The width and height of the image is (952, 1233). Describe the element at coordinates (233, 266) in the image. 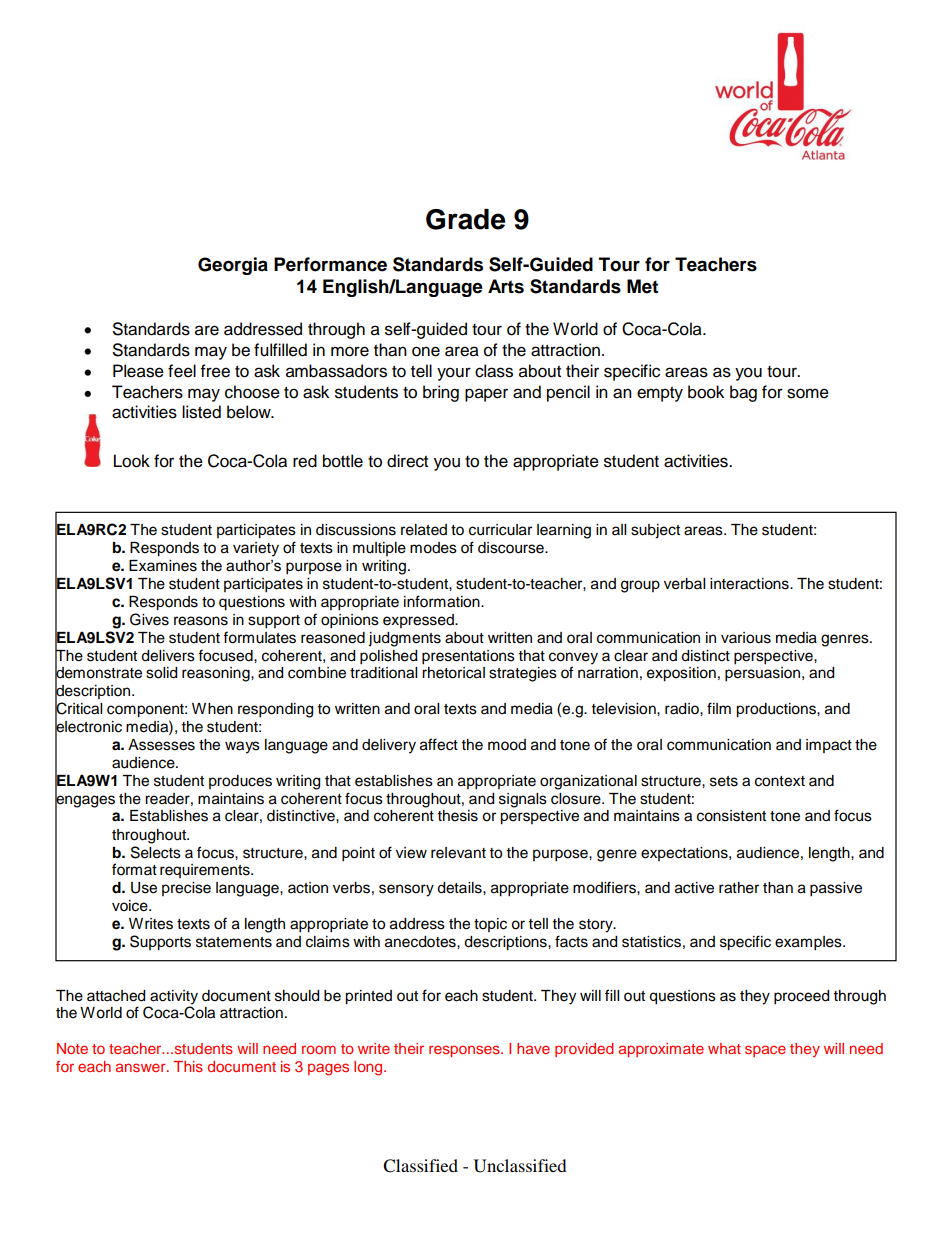

I see `Georgia` at that location.
